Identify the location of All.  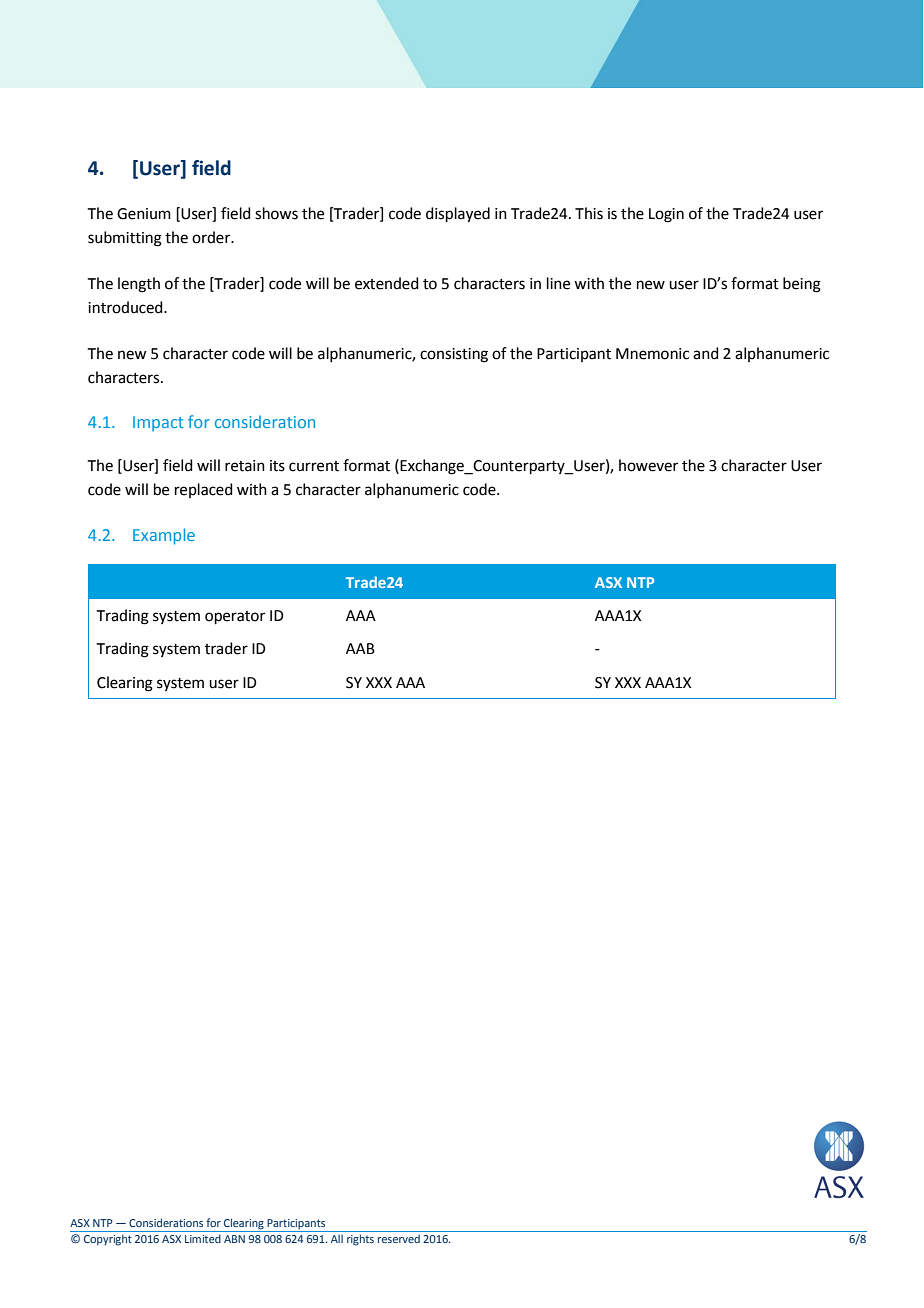
(337, 1239).
